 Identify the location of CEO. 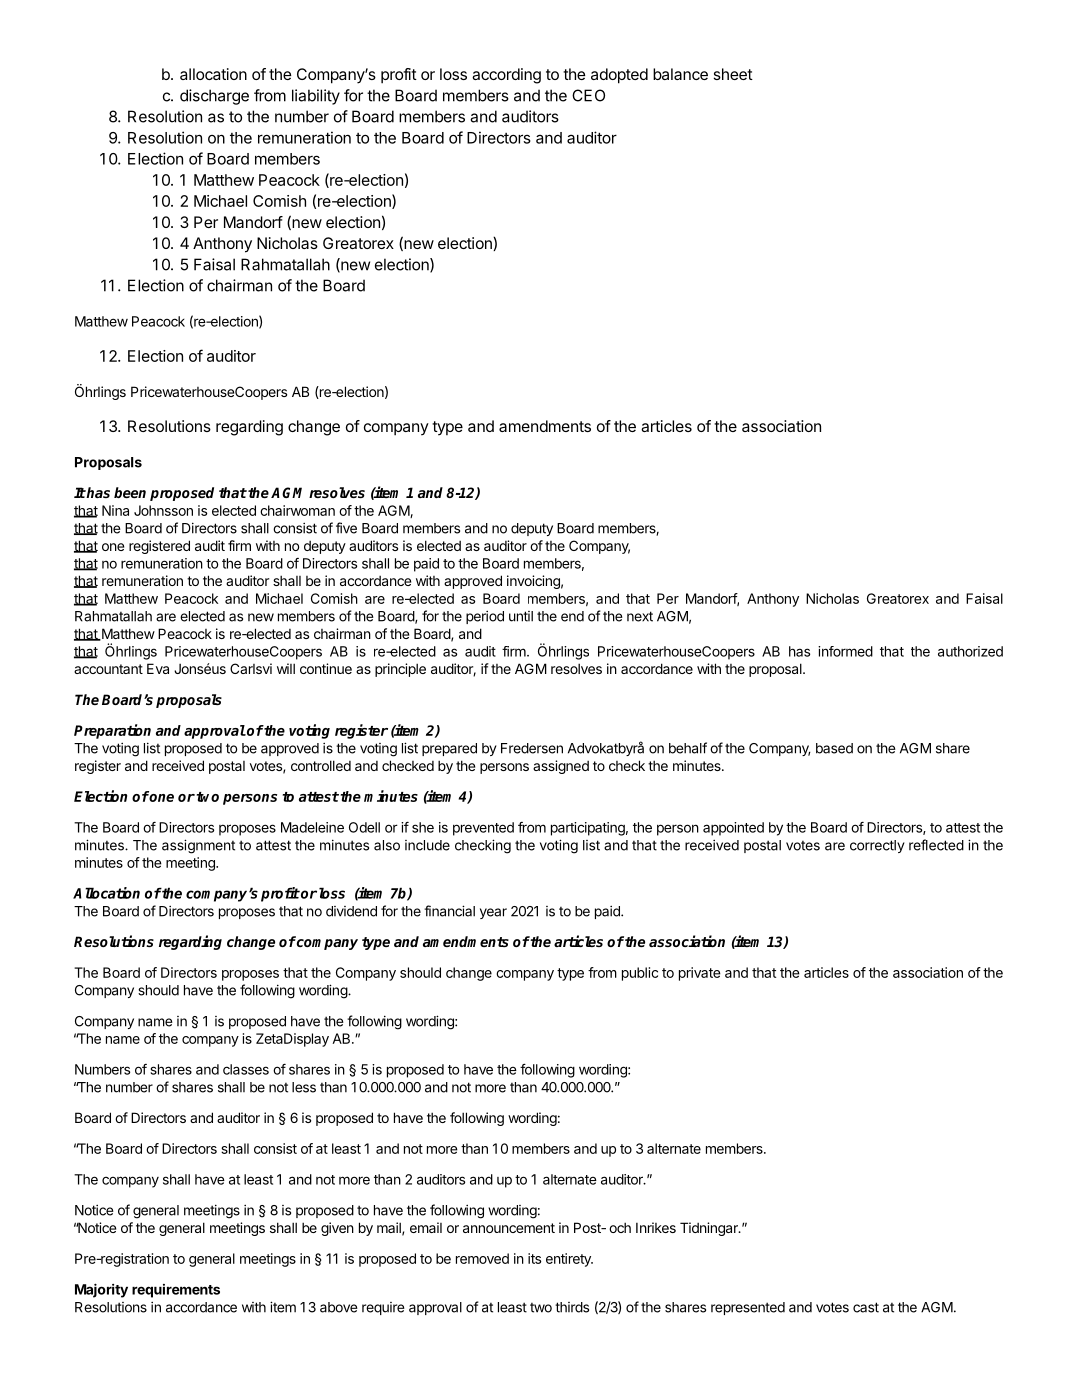
(588, 95).
